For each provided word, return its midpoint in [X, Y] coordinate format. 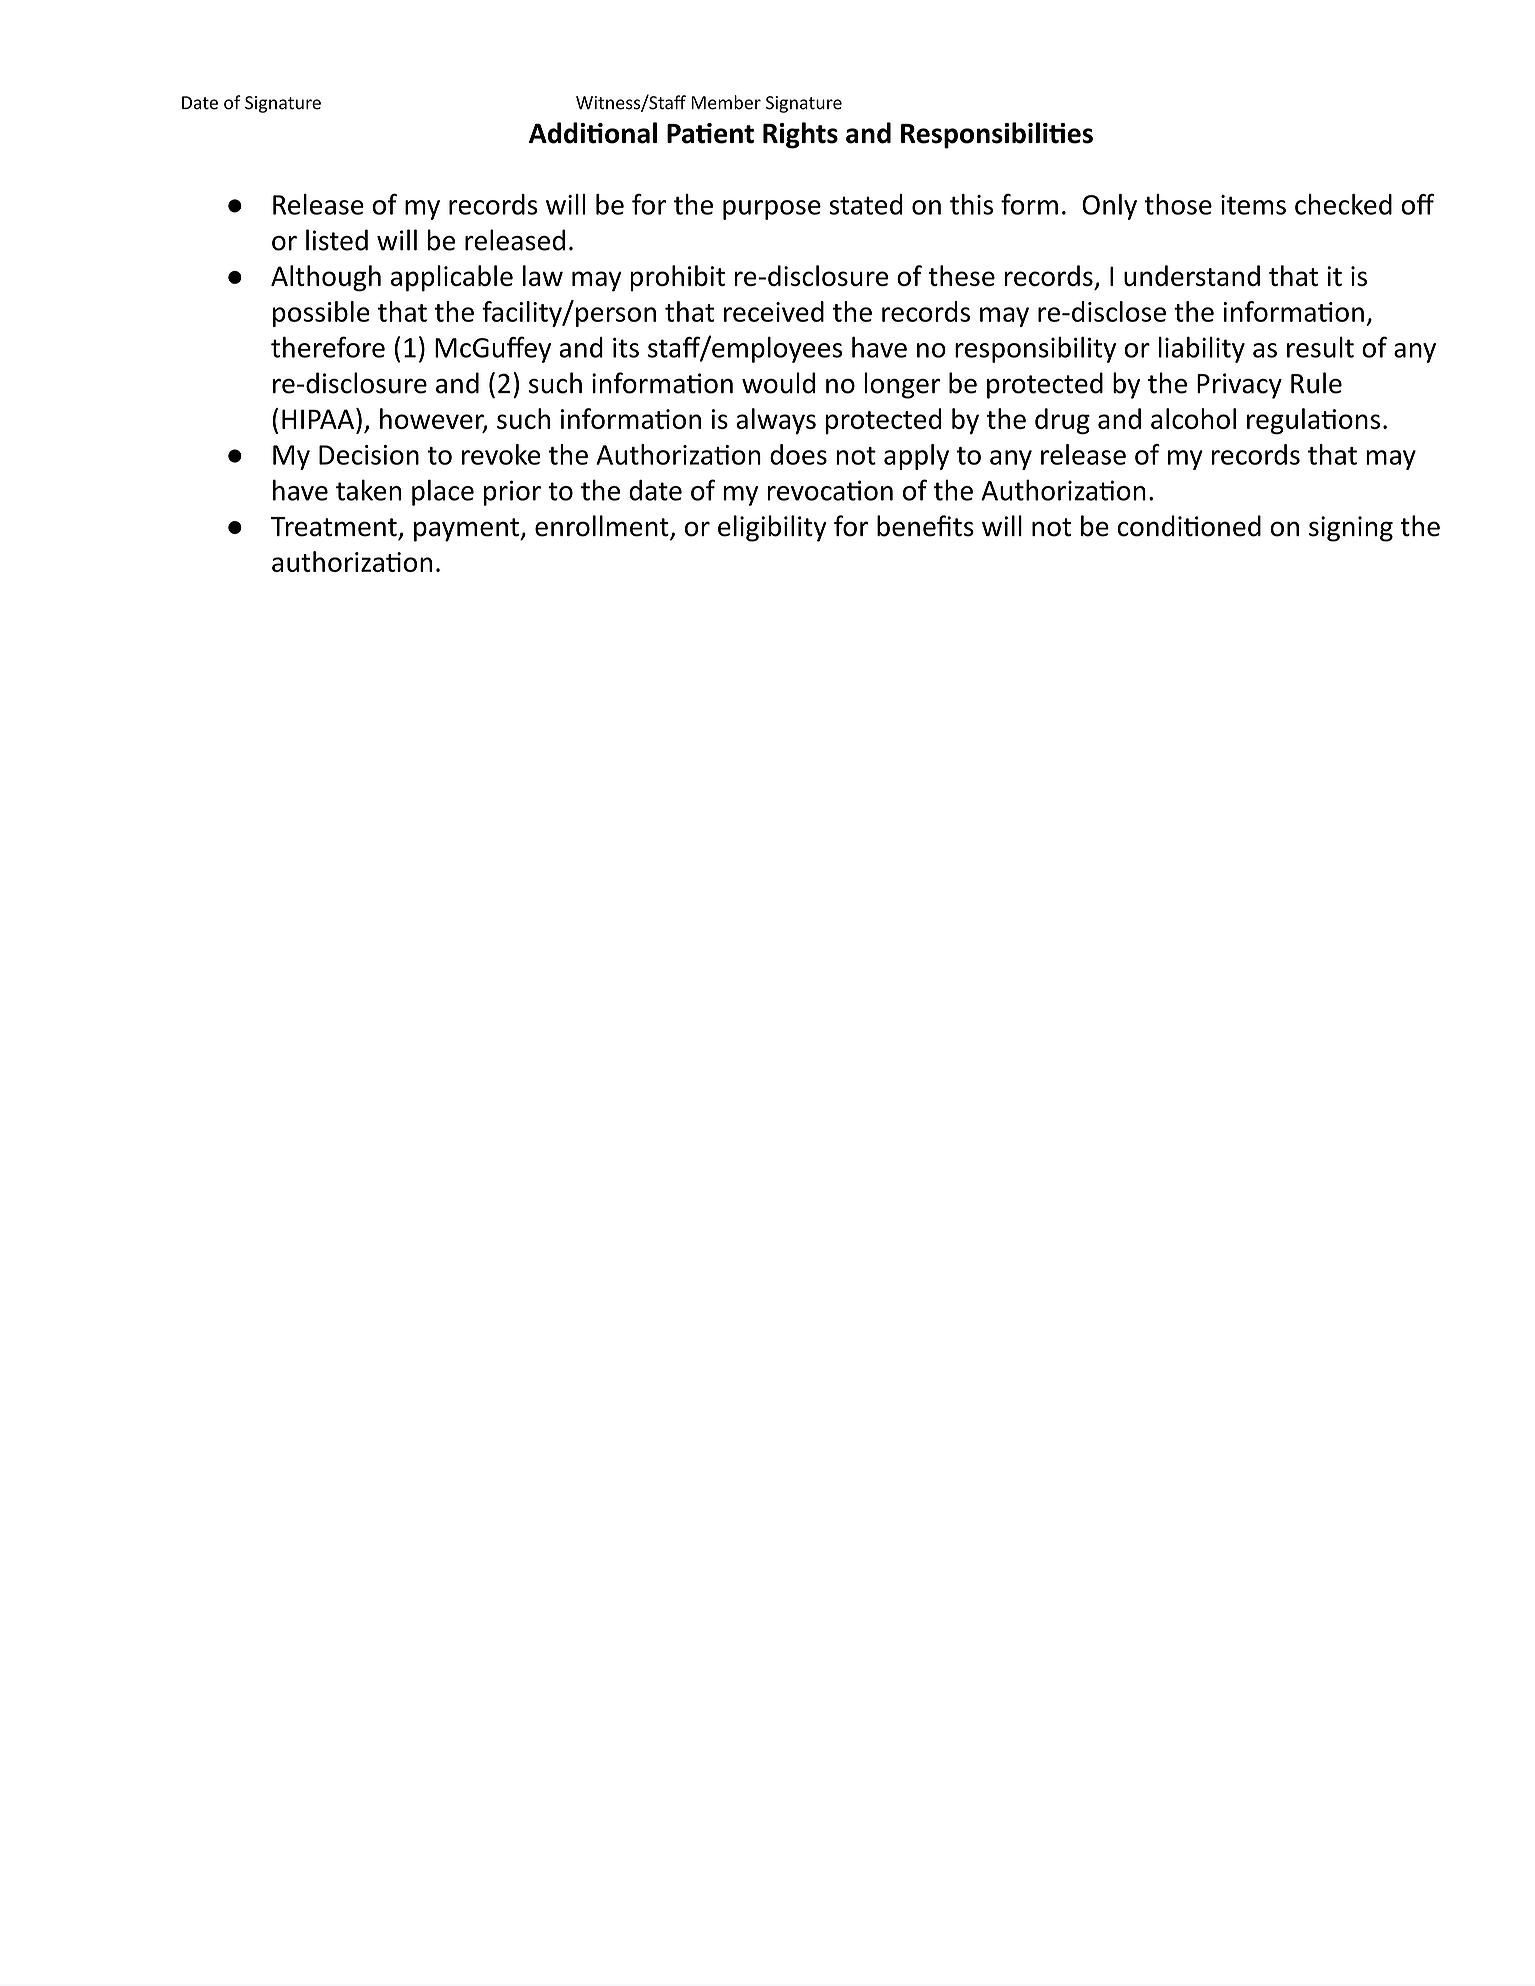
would [778, 383]
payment [467, 530]
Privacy [1239, 386]
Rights [800, 135]
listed [337, 240]
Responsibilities [997, 135]
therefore [328, 347]
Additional [593, 133]
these [961, 275]
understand [1192, 275]
